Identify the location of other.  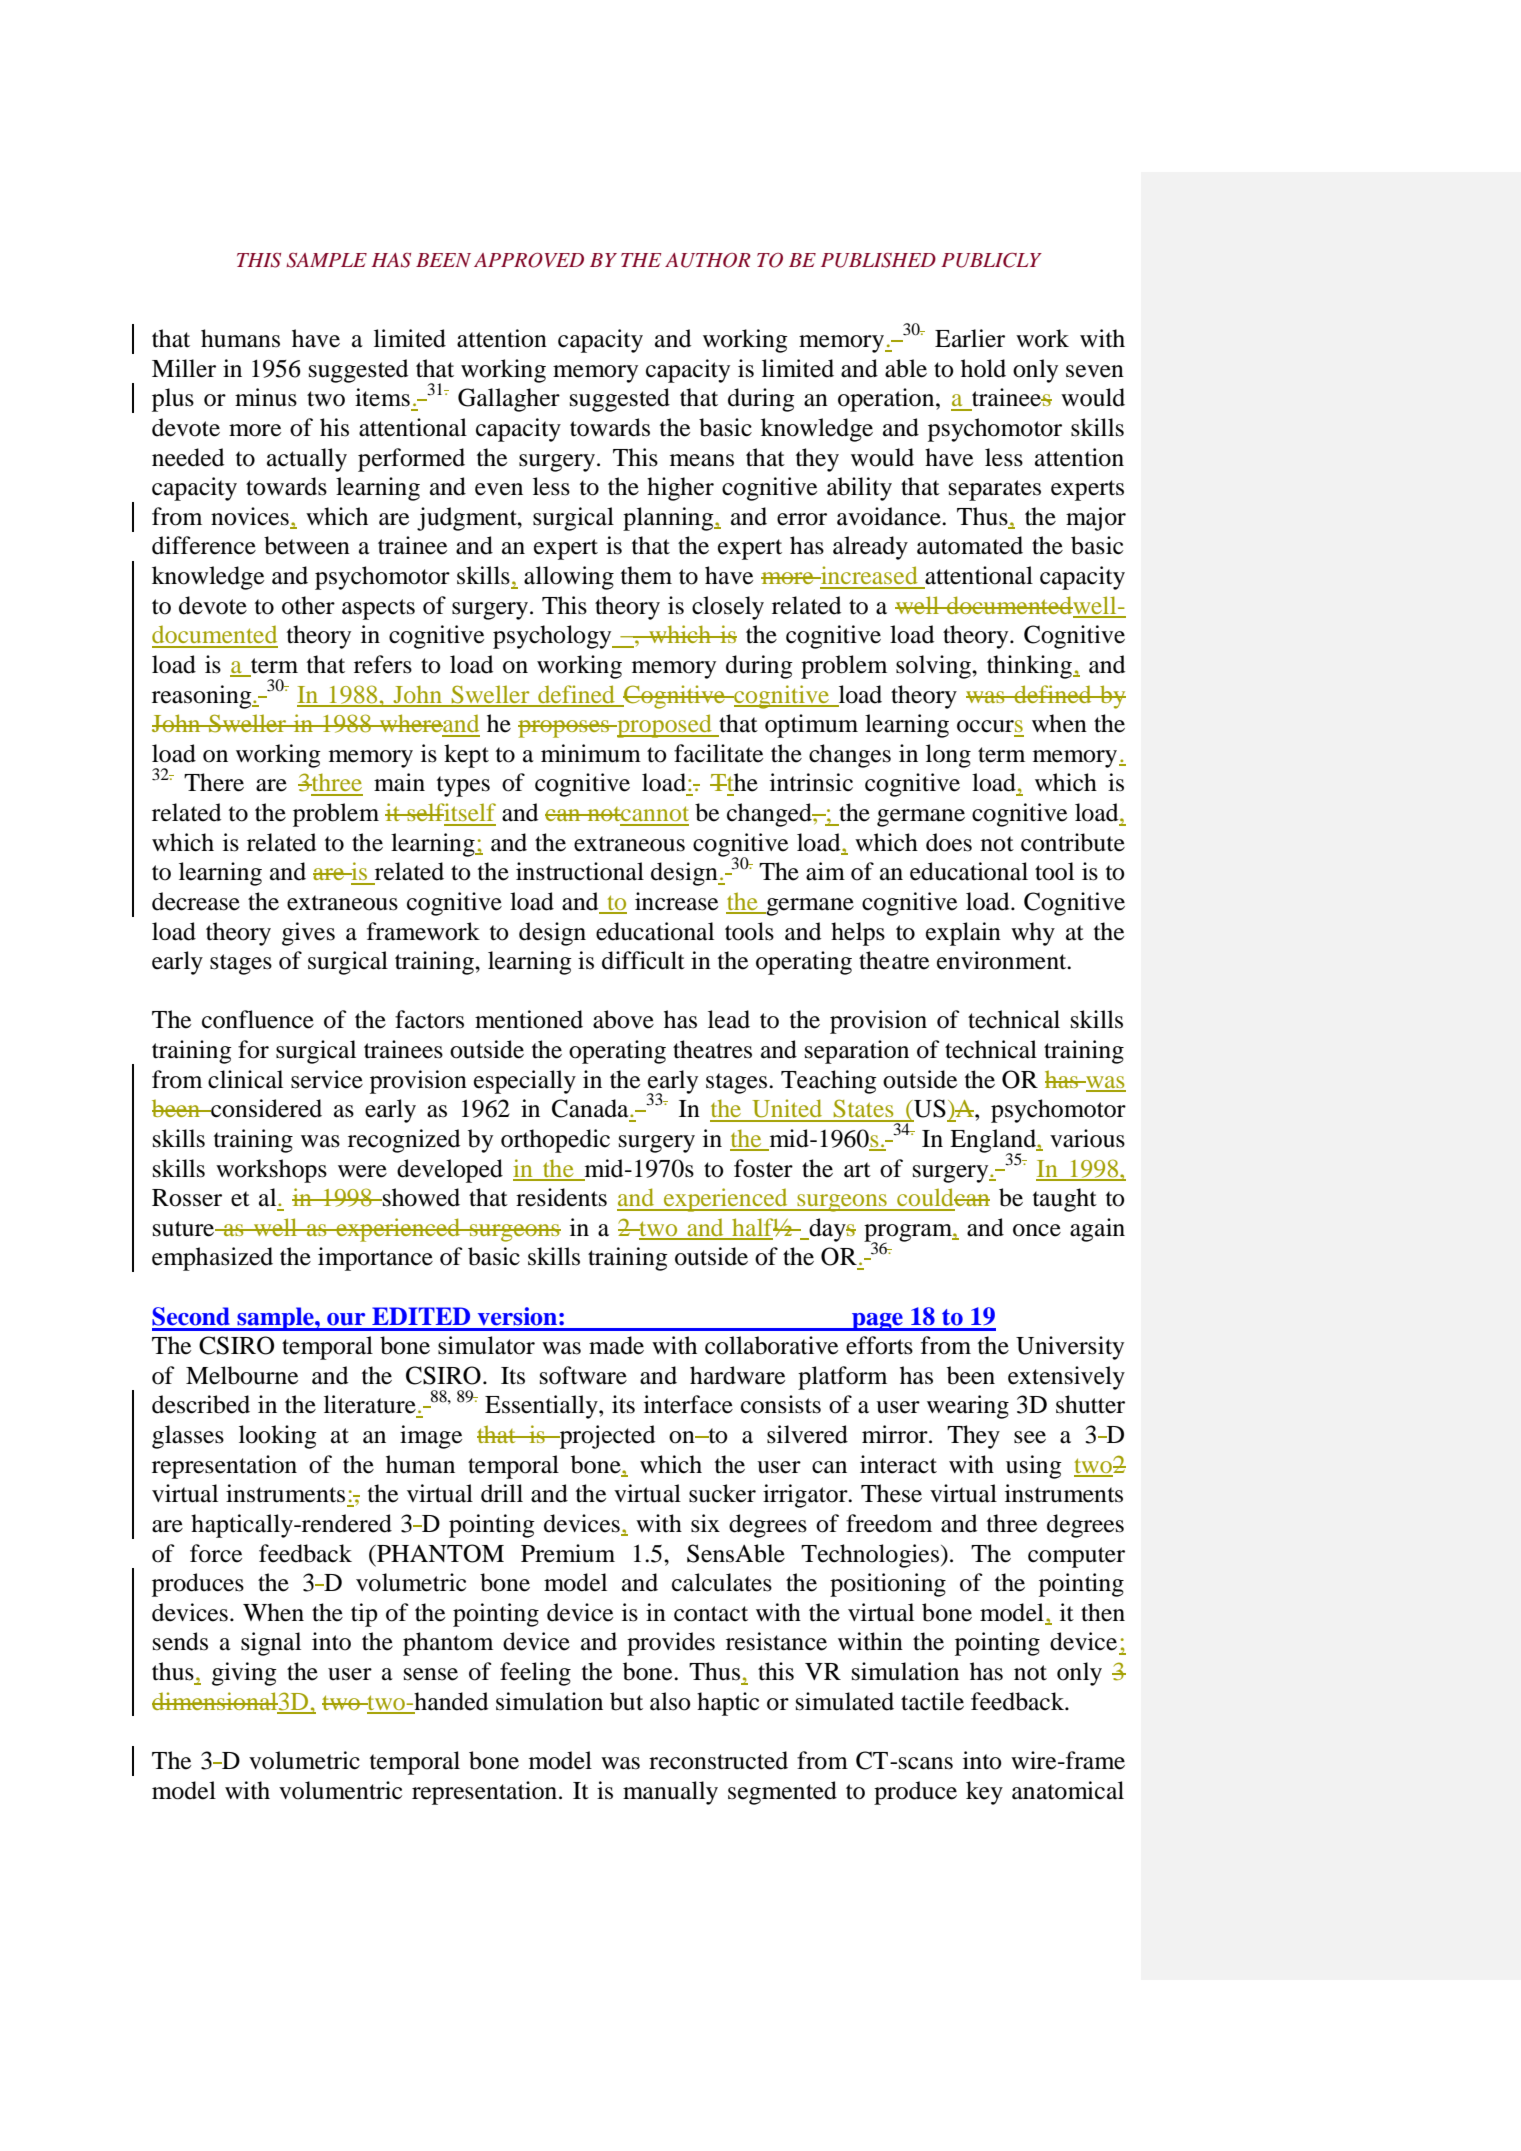
(308, 605).
